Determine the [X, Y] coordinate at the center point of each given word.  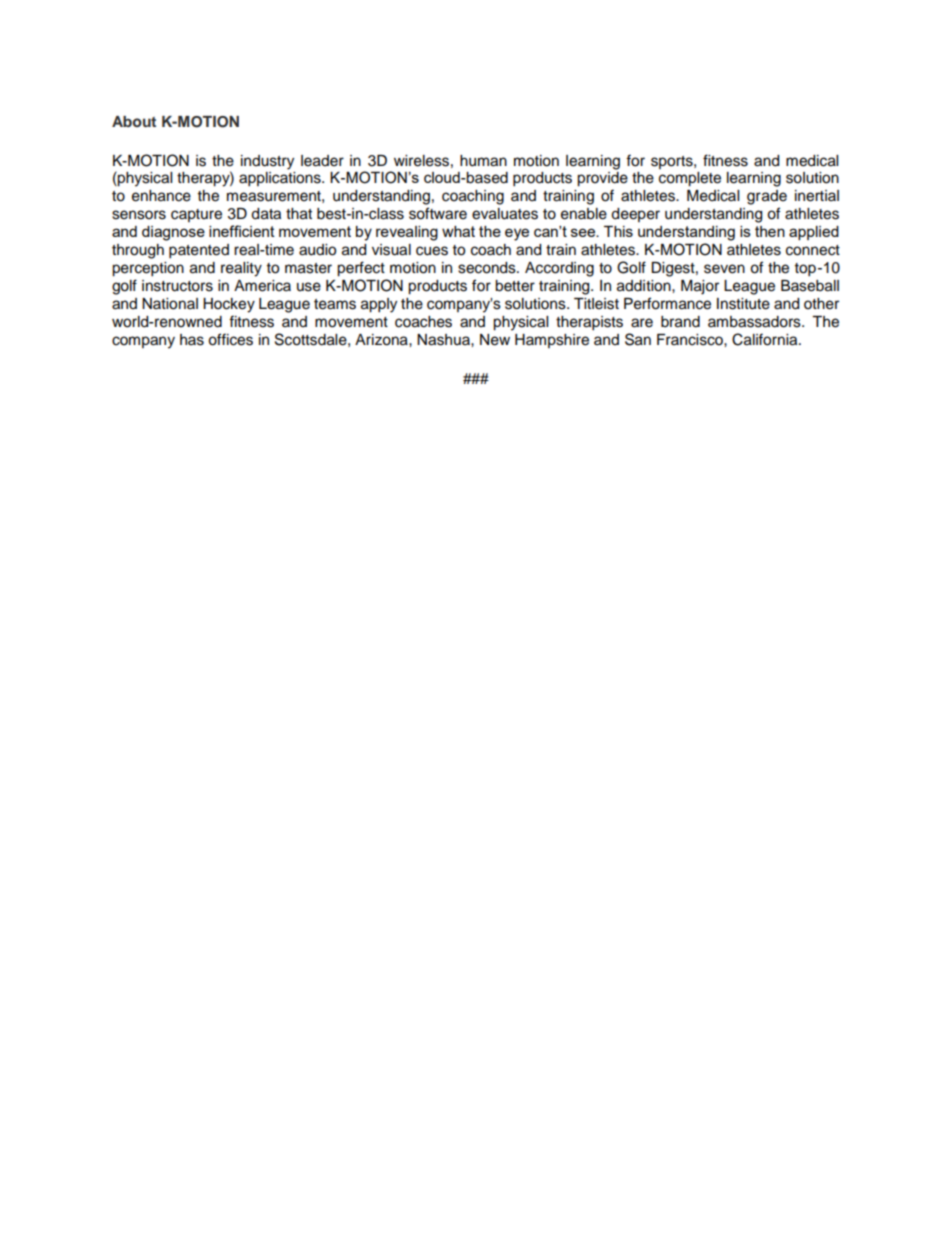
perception [148, 269]
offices [230, 339]
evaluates [505, 214]
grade [767, 197]
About [134, 121]
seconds [488, 268]
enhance [161, 196]
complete [690, 179]
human [483, 161]
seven [724, 269]
